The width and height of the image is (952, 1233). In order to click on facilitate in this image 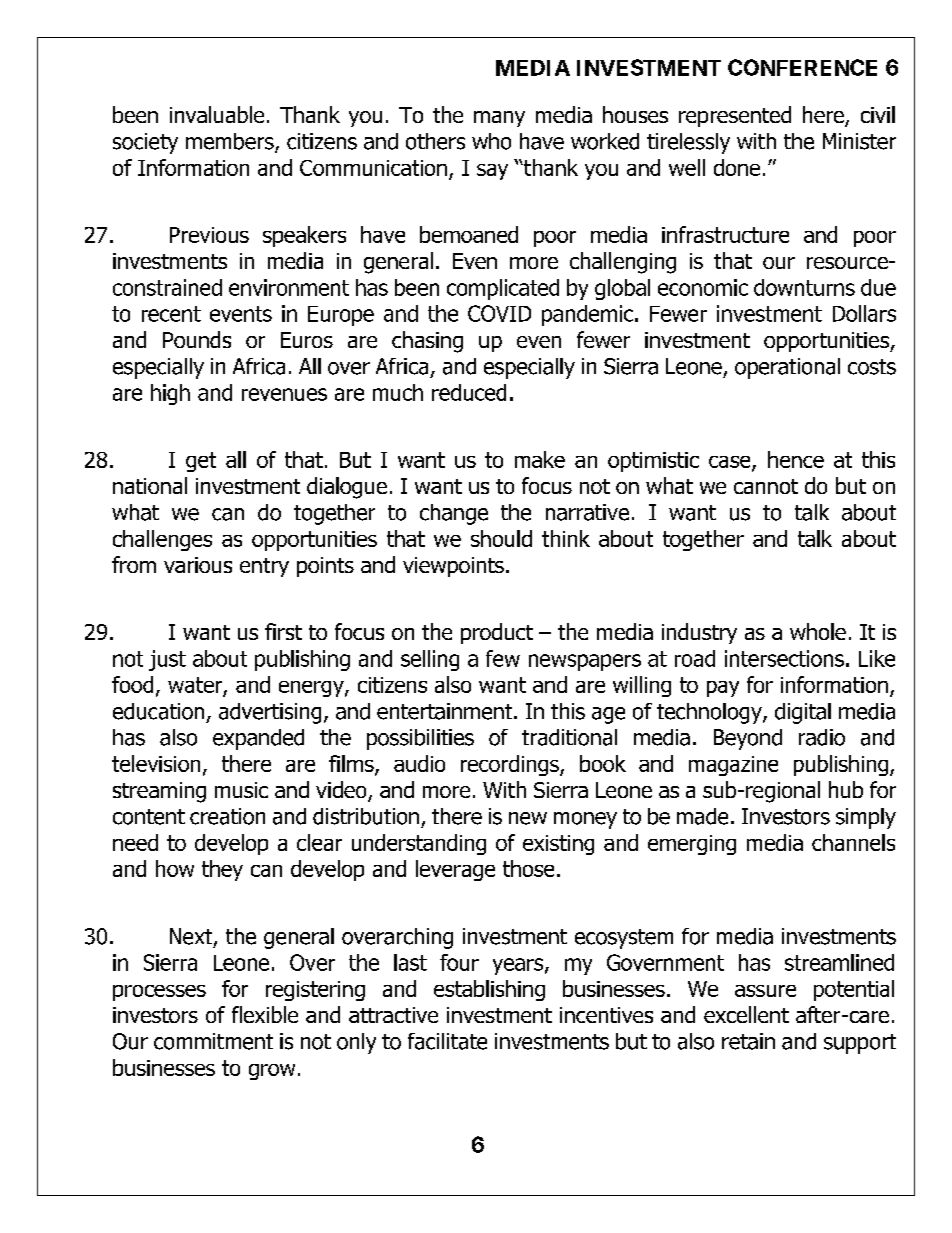, I will do `click(447, 1041)`.
